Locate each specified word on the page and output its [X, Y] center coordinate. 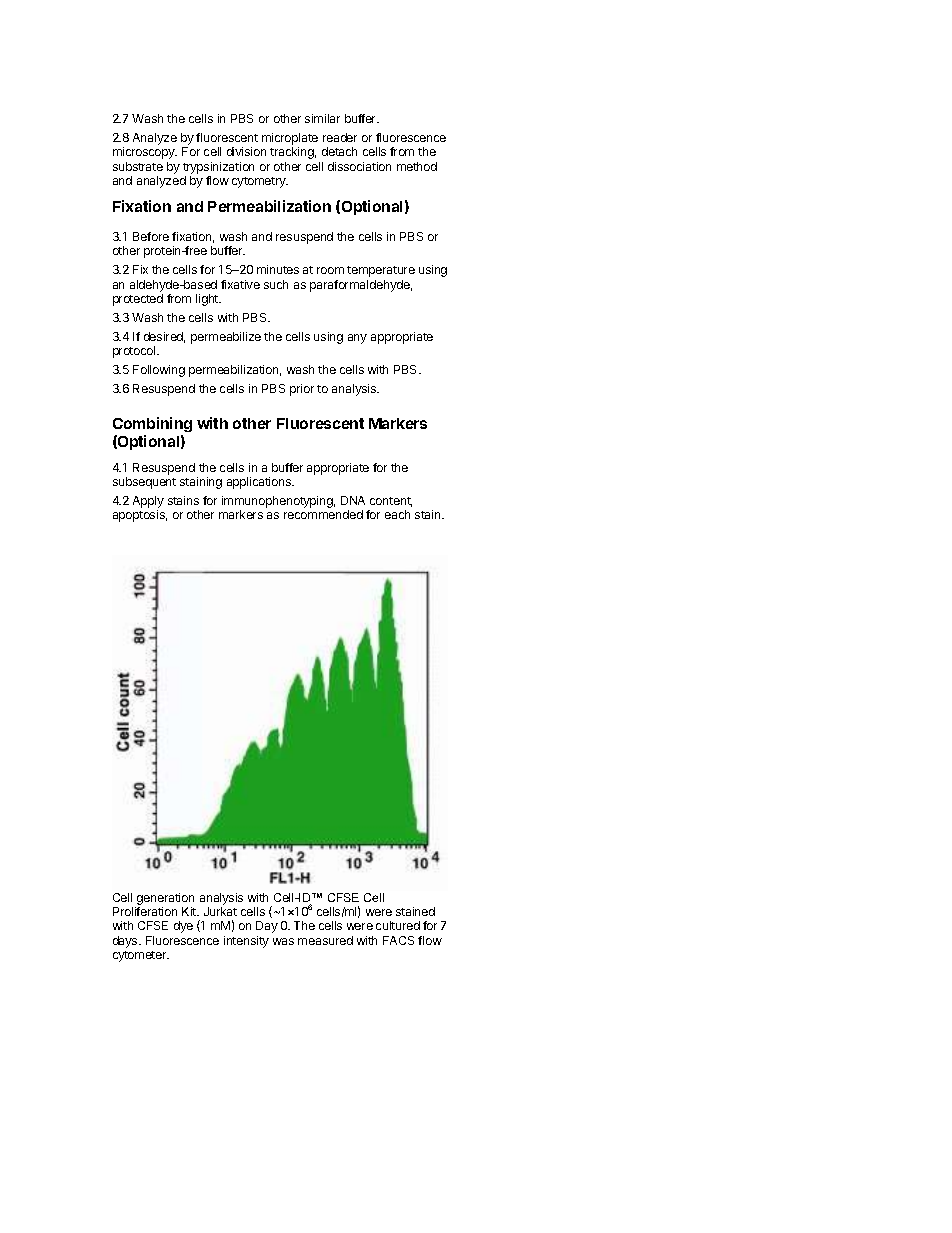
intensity [246, 942]
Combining [152, 426]
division [246, 151]
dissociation [359, 166]
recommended [323, 514]
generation [165, 899]
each [397, 514]
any [357, 339]
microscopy [145, 153]
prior [302, 390]
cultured [398, 925]
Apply [148, 503]
